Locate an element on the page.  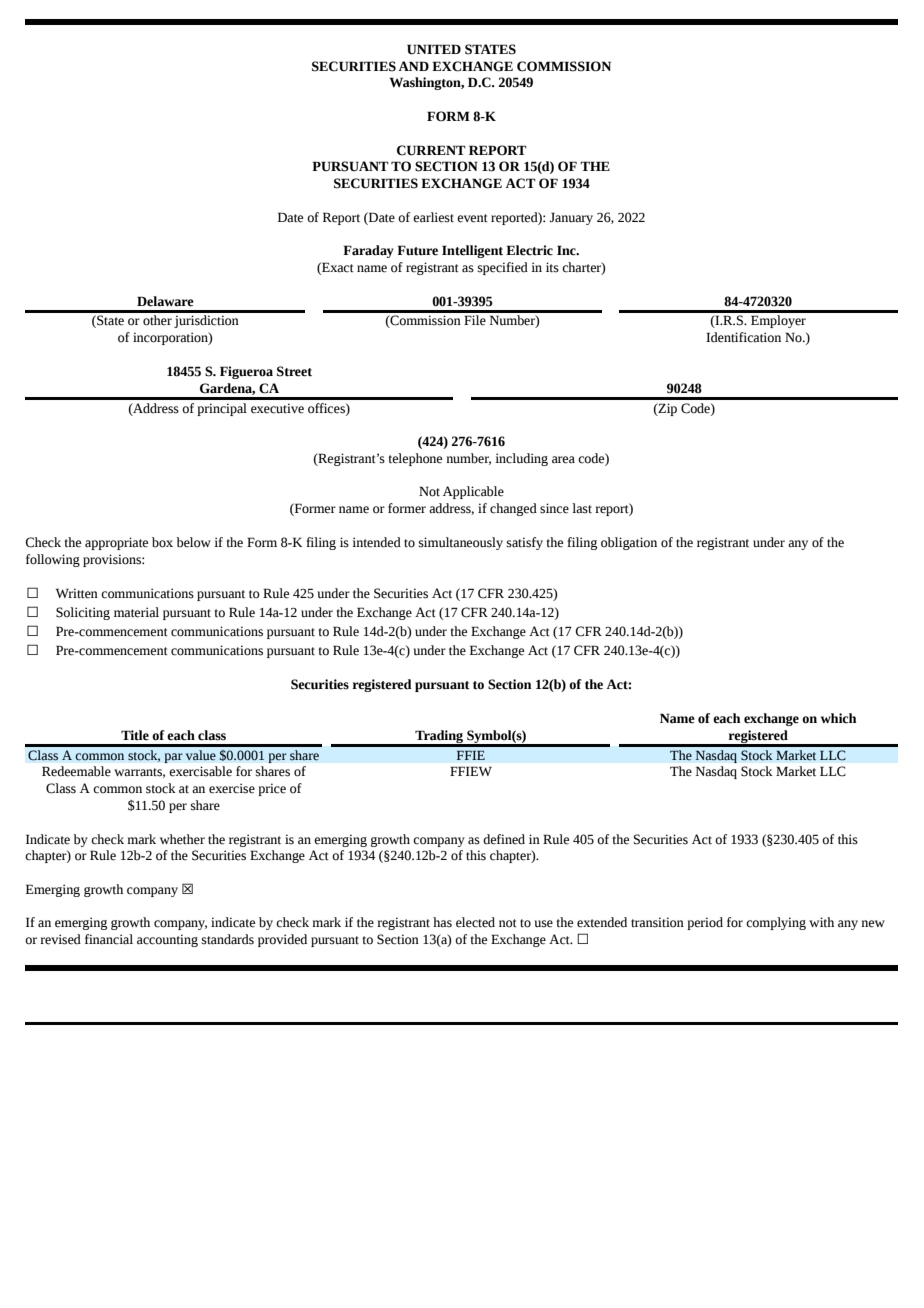
Applicable is located at coordinates (473, 492).
